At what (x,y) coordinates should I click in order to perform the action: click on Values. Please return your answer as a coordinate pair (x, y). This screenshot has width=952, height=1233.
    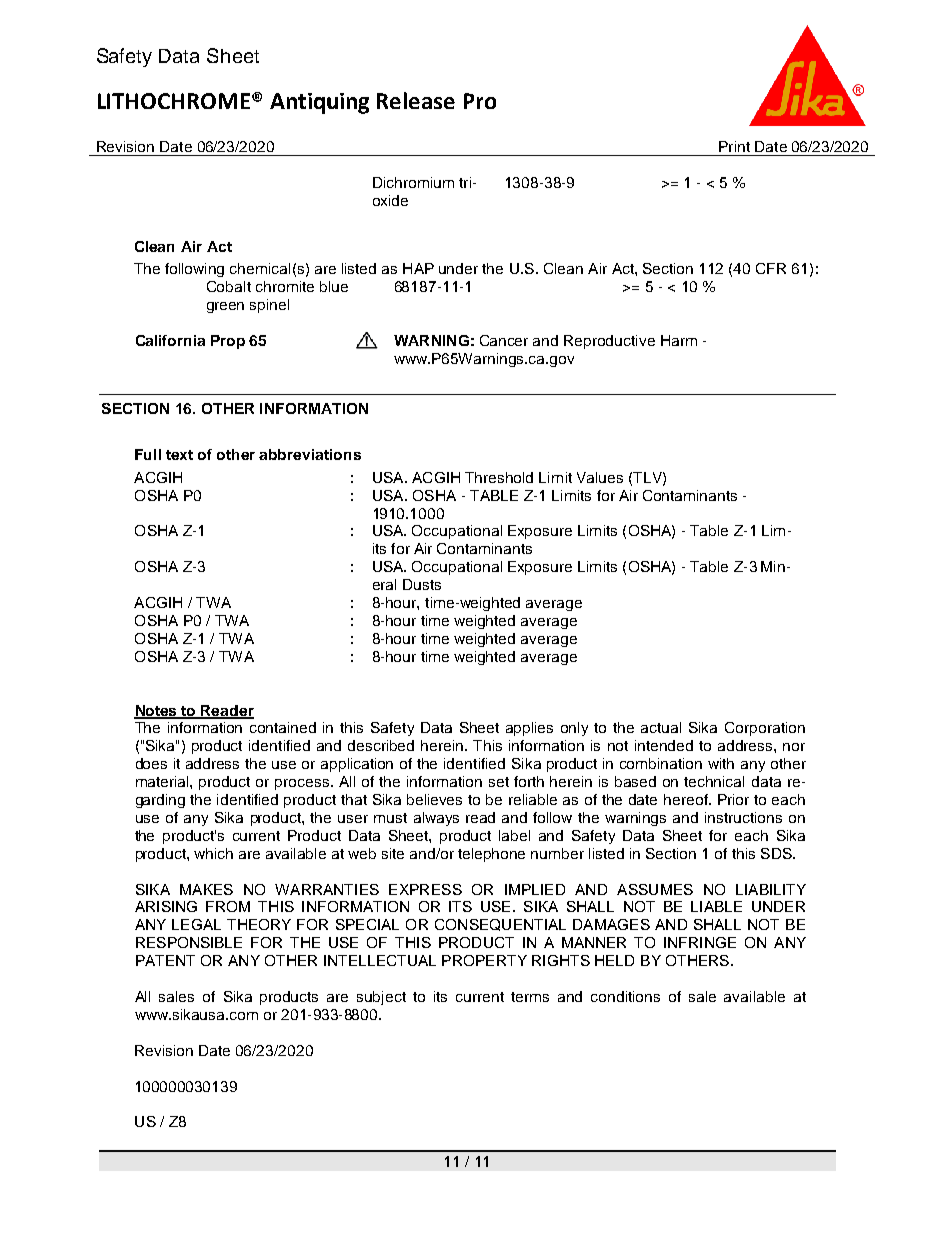
    Looking at the image, I should click on (600, 477).
